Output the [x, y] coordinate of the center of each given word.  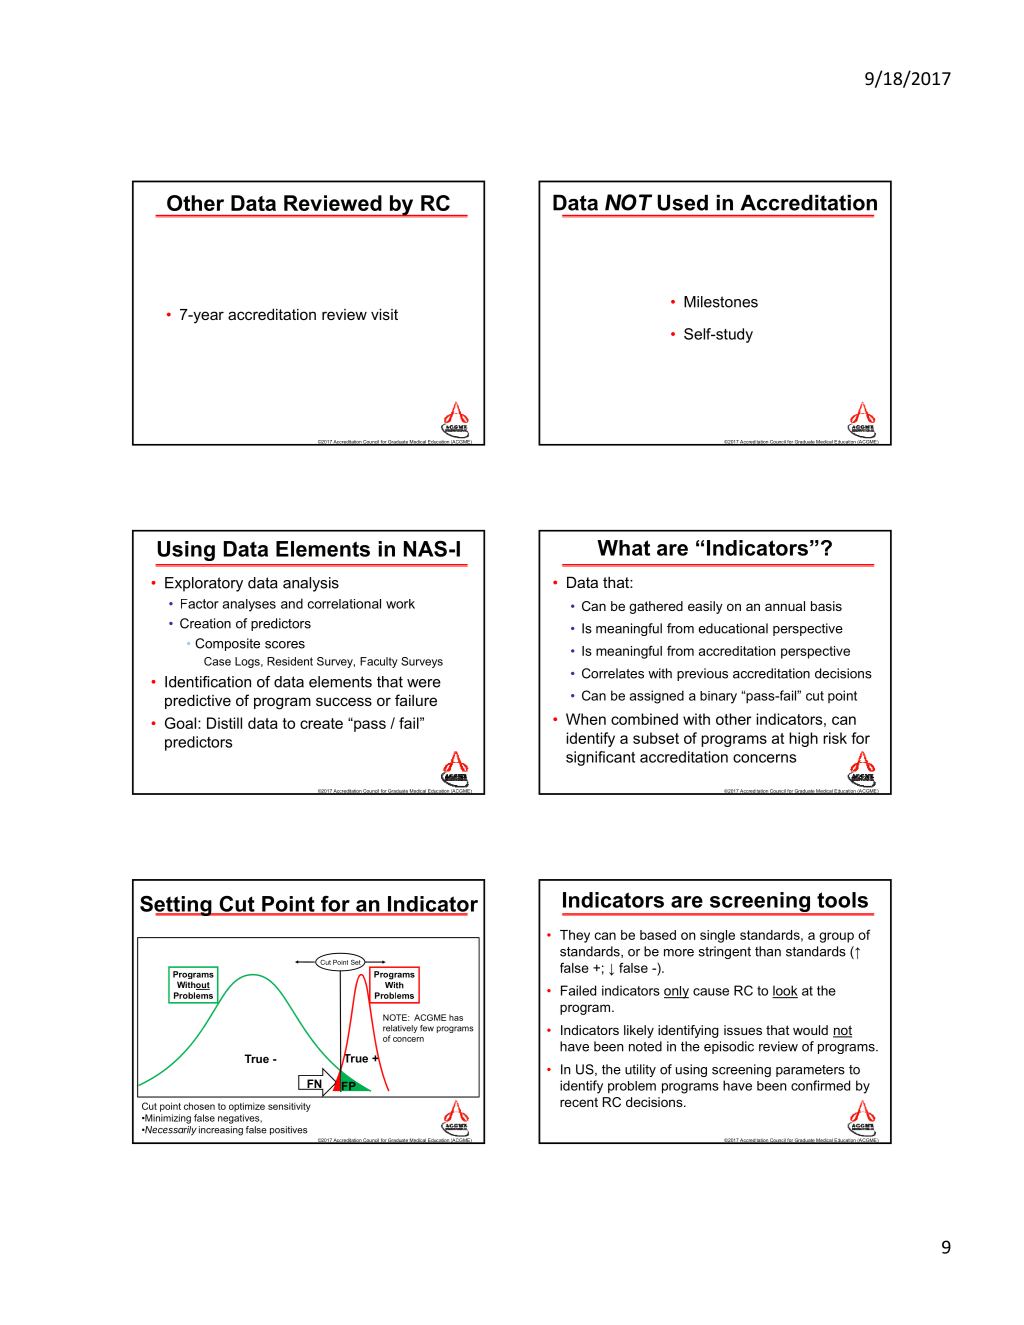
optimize [247, 1107]
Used [682, 202]
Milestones [721, 302]
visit [384, 314]
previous [702, 674]
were [424, 683]
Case [217, 661]
